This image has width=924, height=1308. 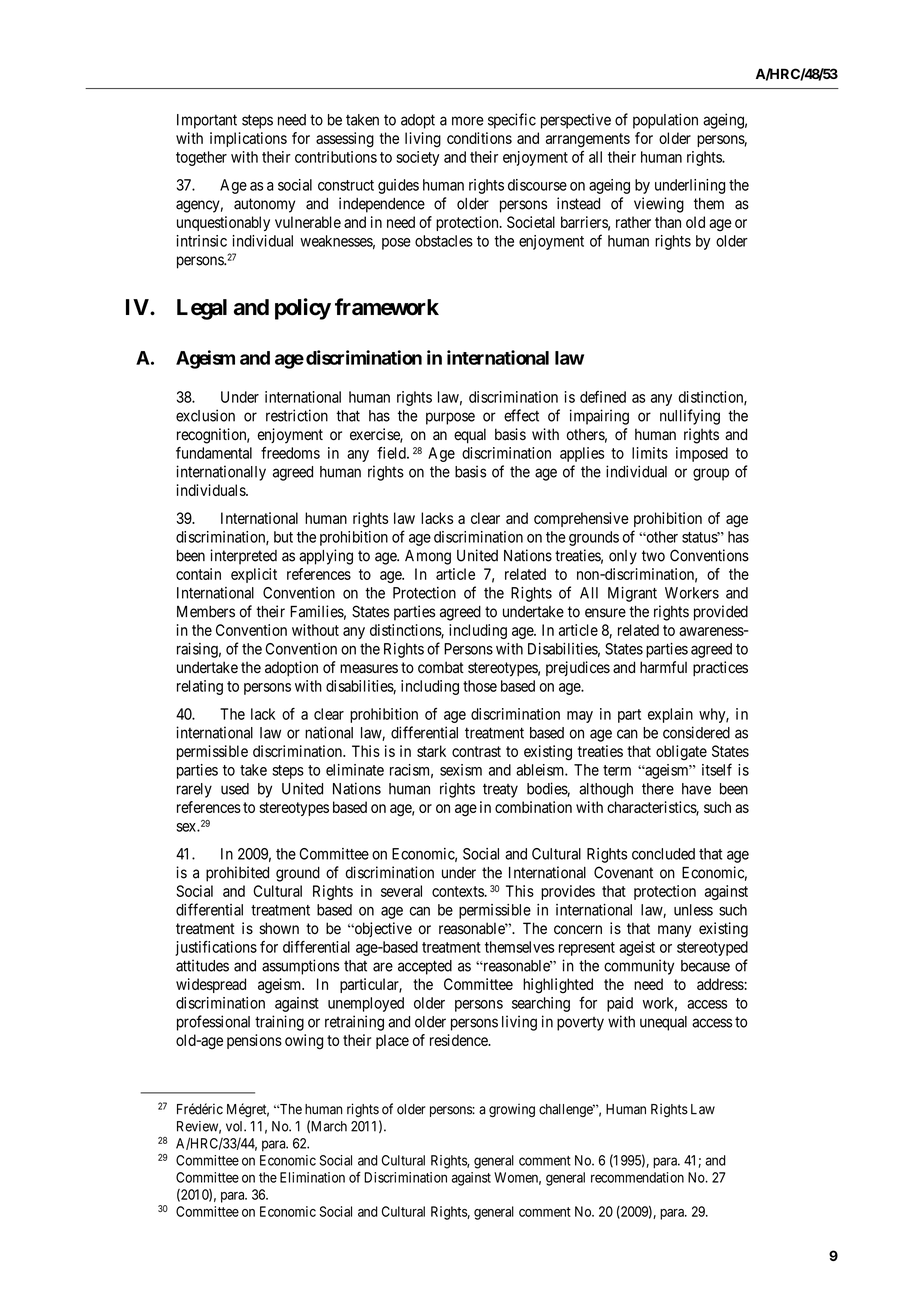 I want to click on nullifying, so click(x=690, y=417).
